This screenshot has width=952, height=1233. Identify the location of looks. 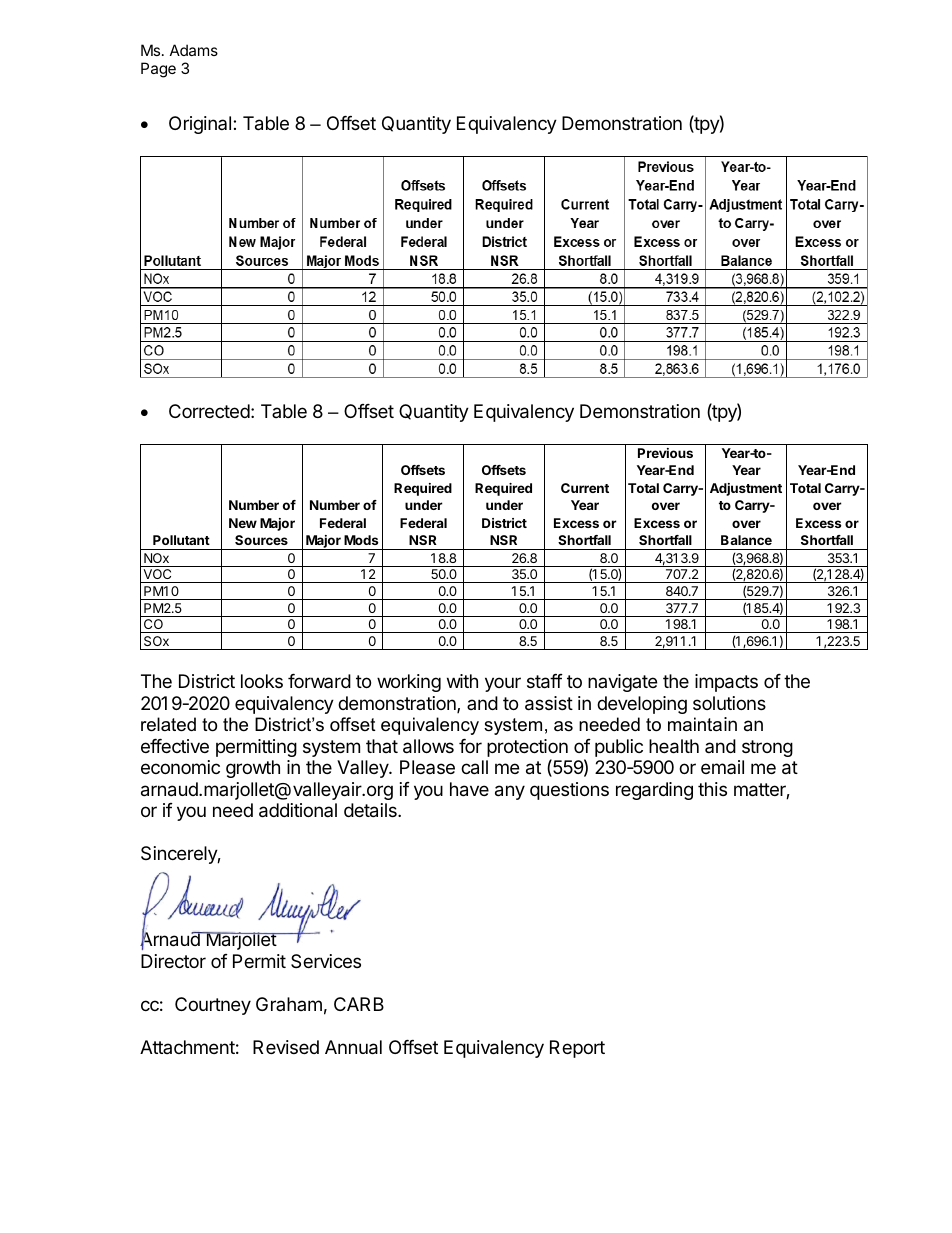
(262, 681).
